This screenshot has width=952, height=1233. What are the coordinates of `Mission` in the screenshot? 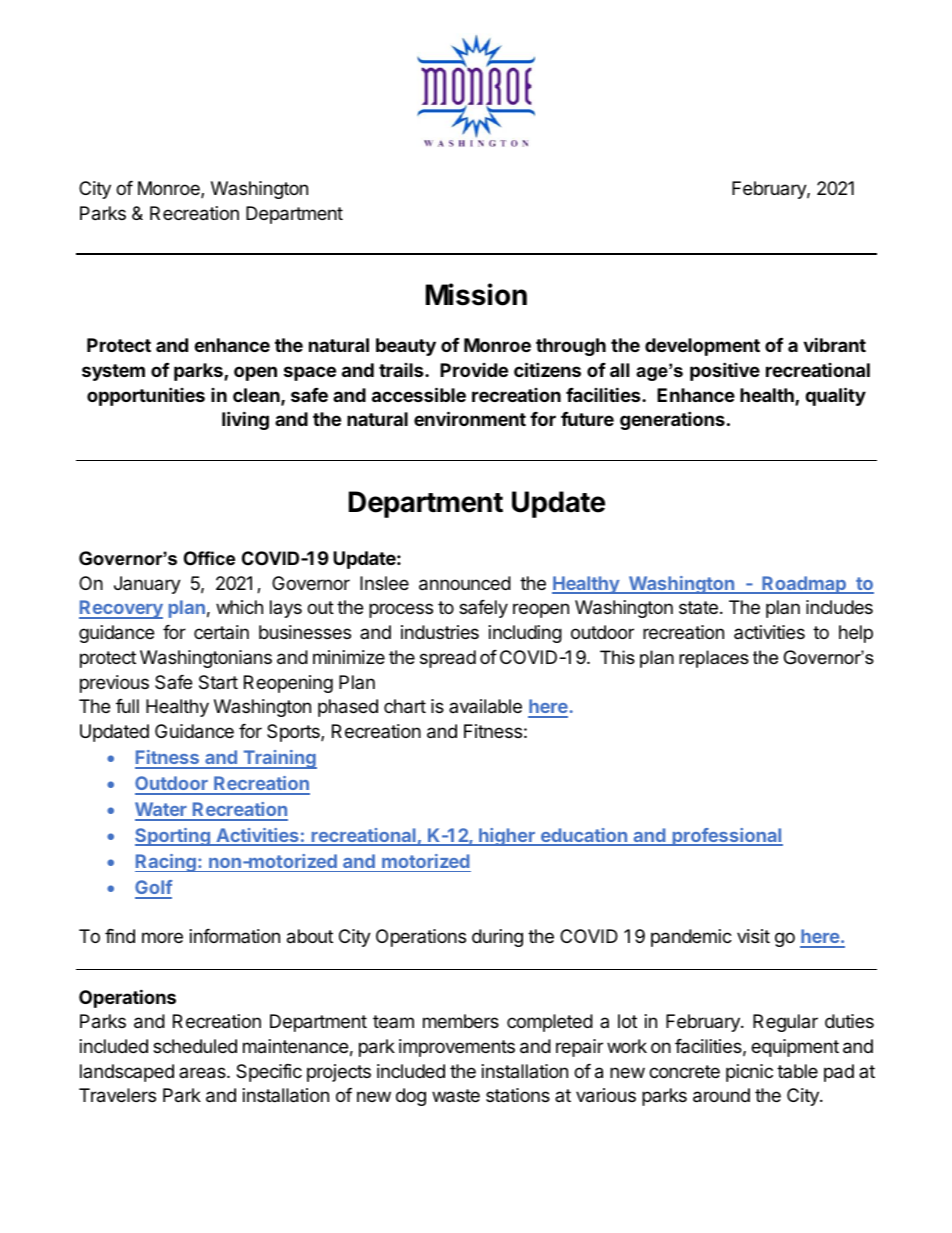 It's located at (476, 294).
